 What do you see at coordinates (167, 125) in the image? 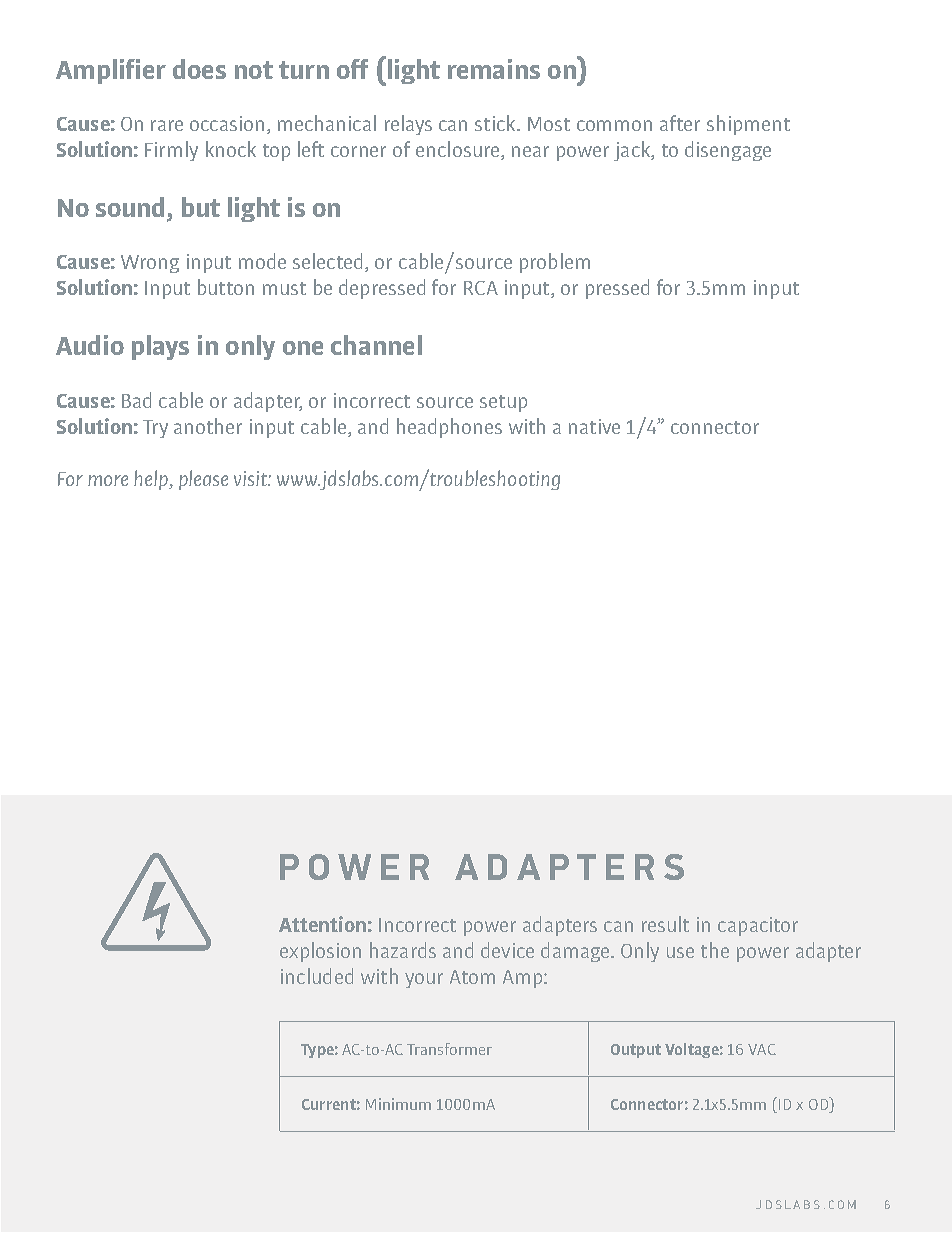
I see `rare` at bounding box center [167, 125].
